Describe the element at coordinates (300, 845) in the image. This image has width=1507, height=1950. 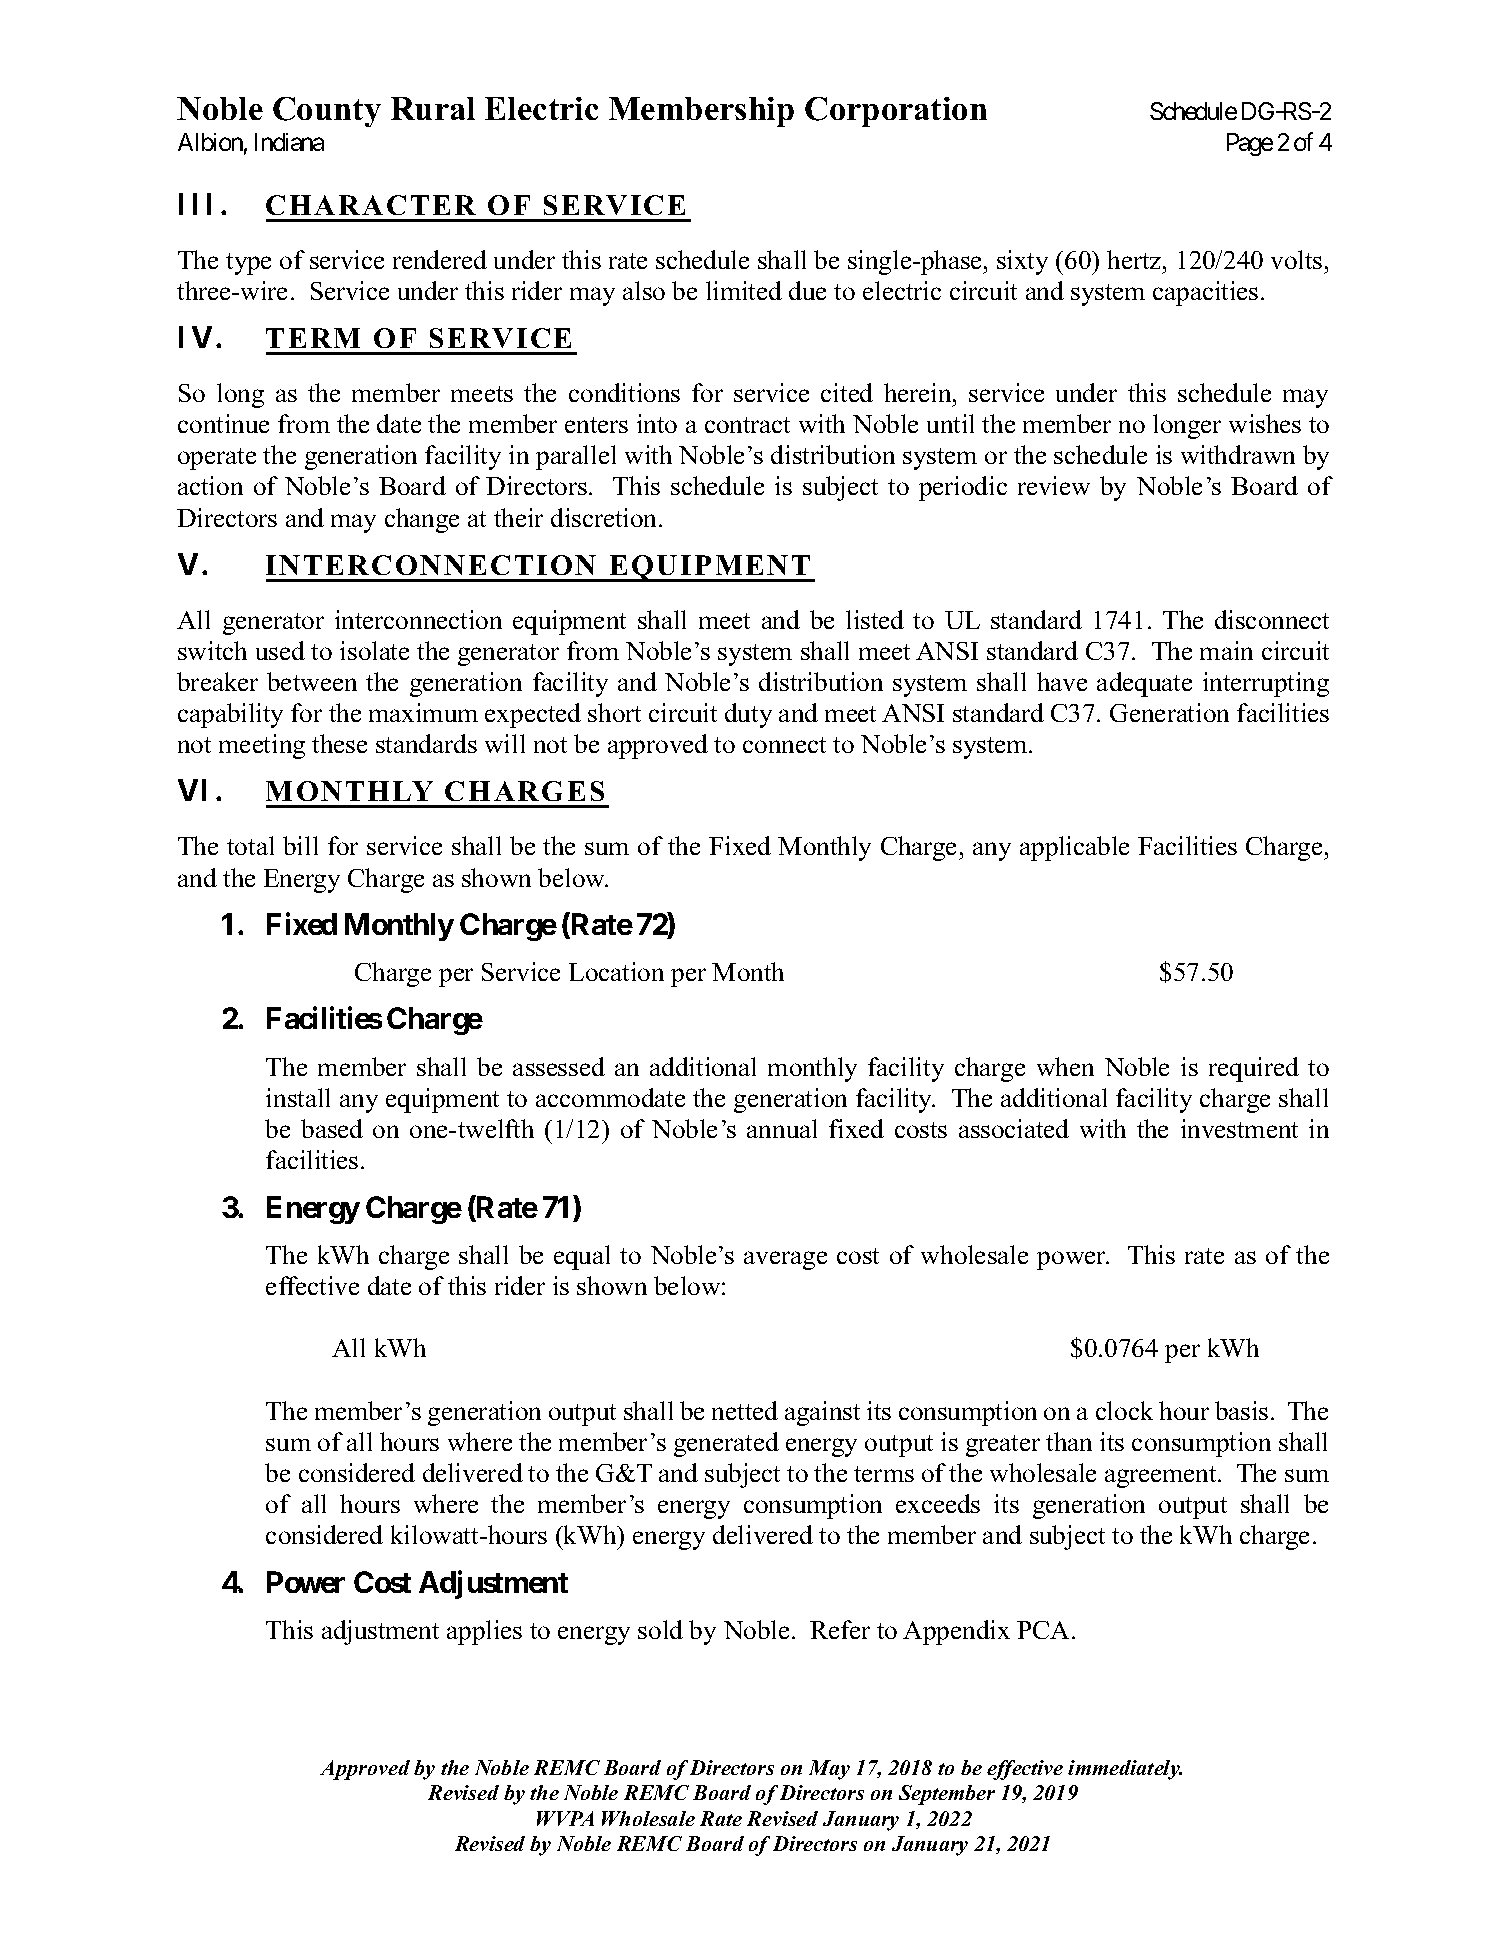
I see `bill` at that location.
